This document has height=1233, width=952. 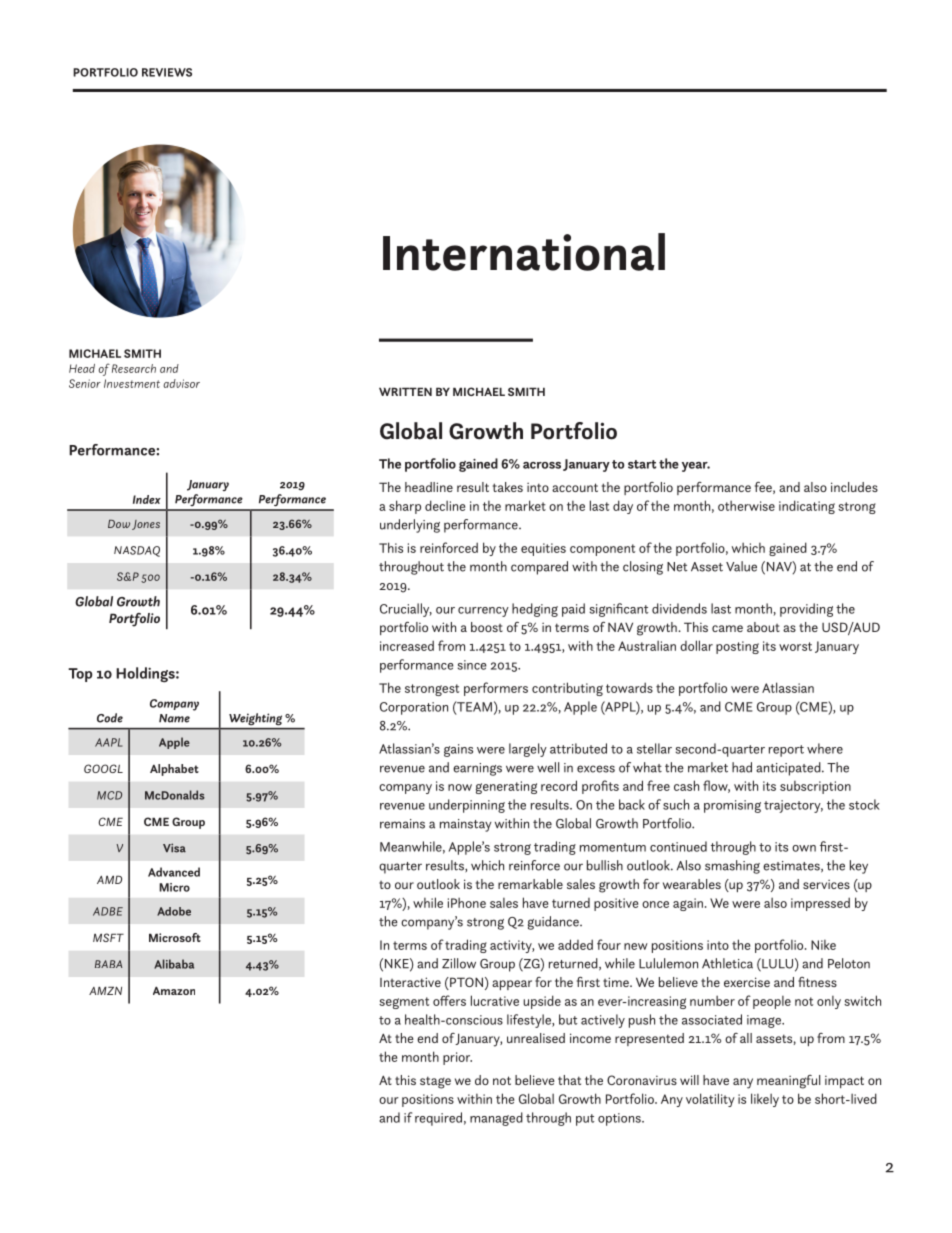 I want to click on REVIEWS, so click(x=167, y=72).
